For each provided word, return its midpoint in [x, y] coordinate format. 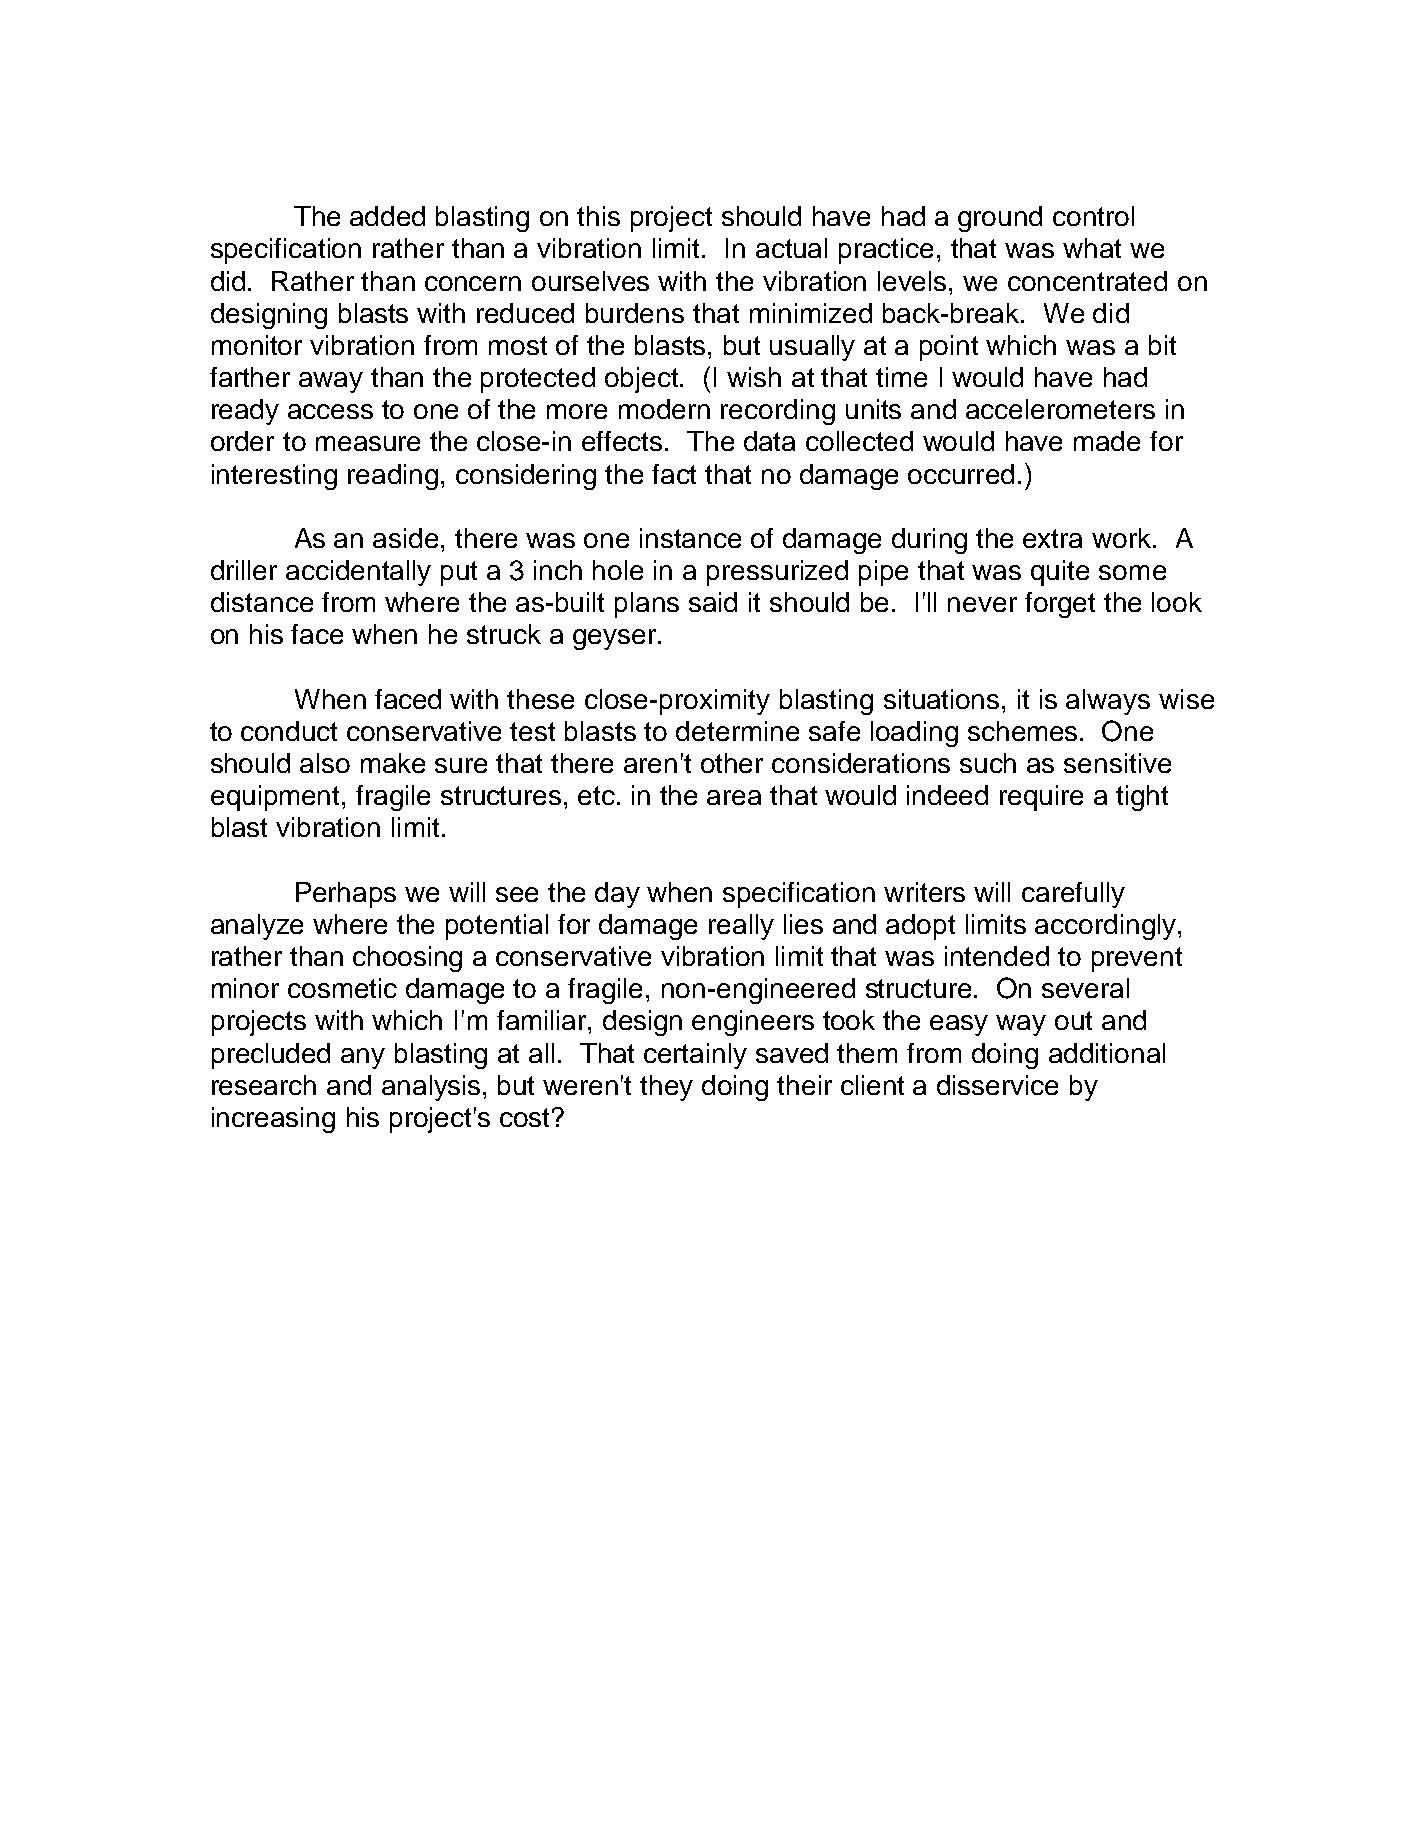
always [1108, 702]
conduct [289, 731]
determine [737, 731]
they [666, 1088]
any [363, 1058]
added [387, 216]
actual [791, 248]
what [1092, 248]
